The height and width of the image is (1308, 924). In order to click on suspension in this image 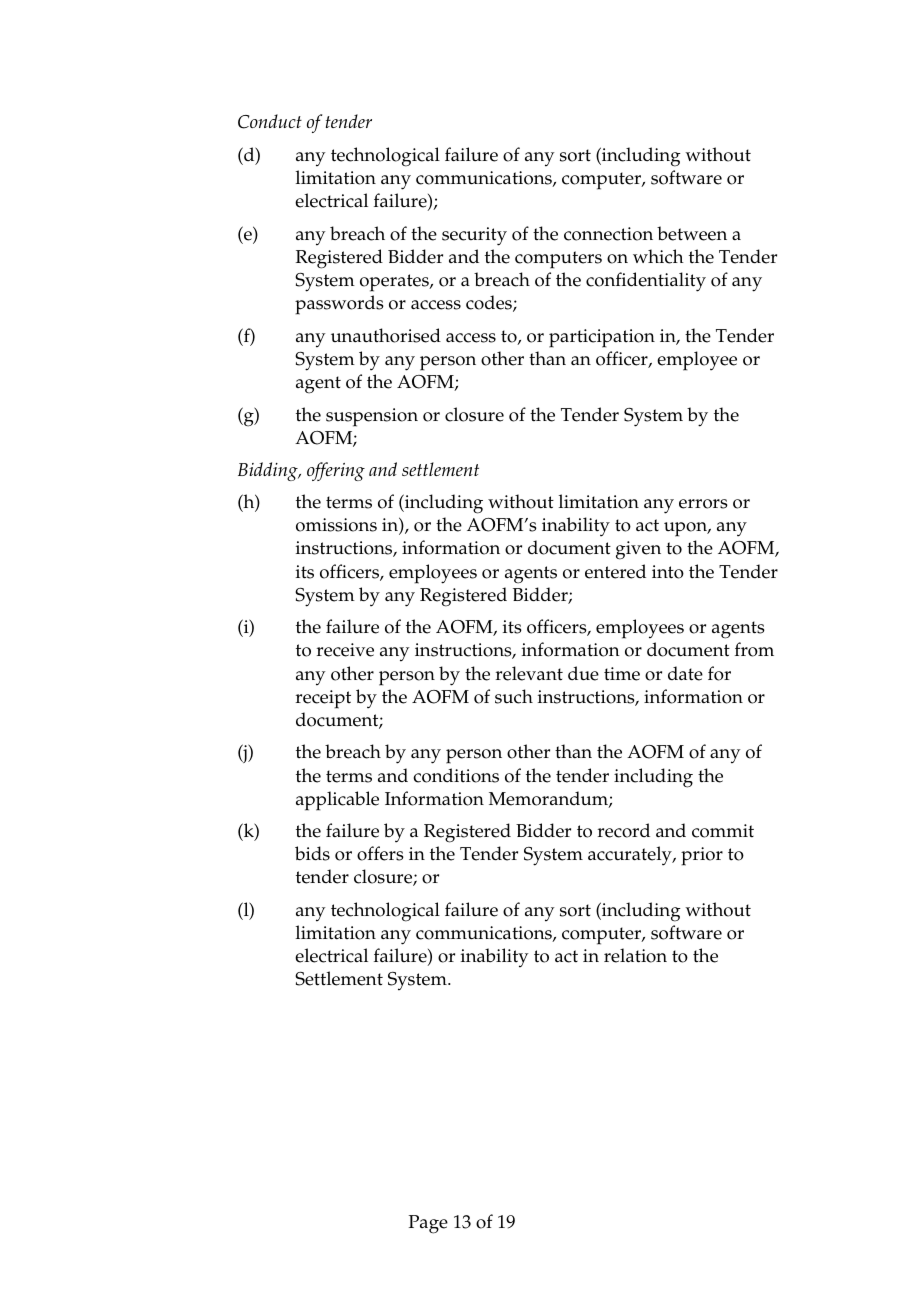, I will do `click(372, 417)`.
